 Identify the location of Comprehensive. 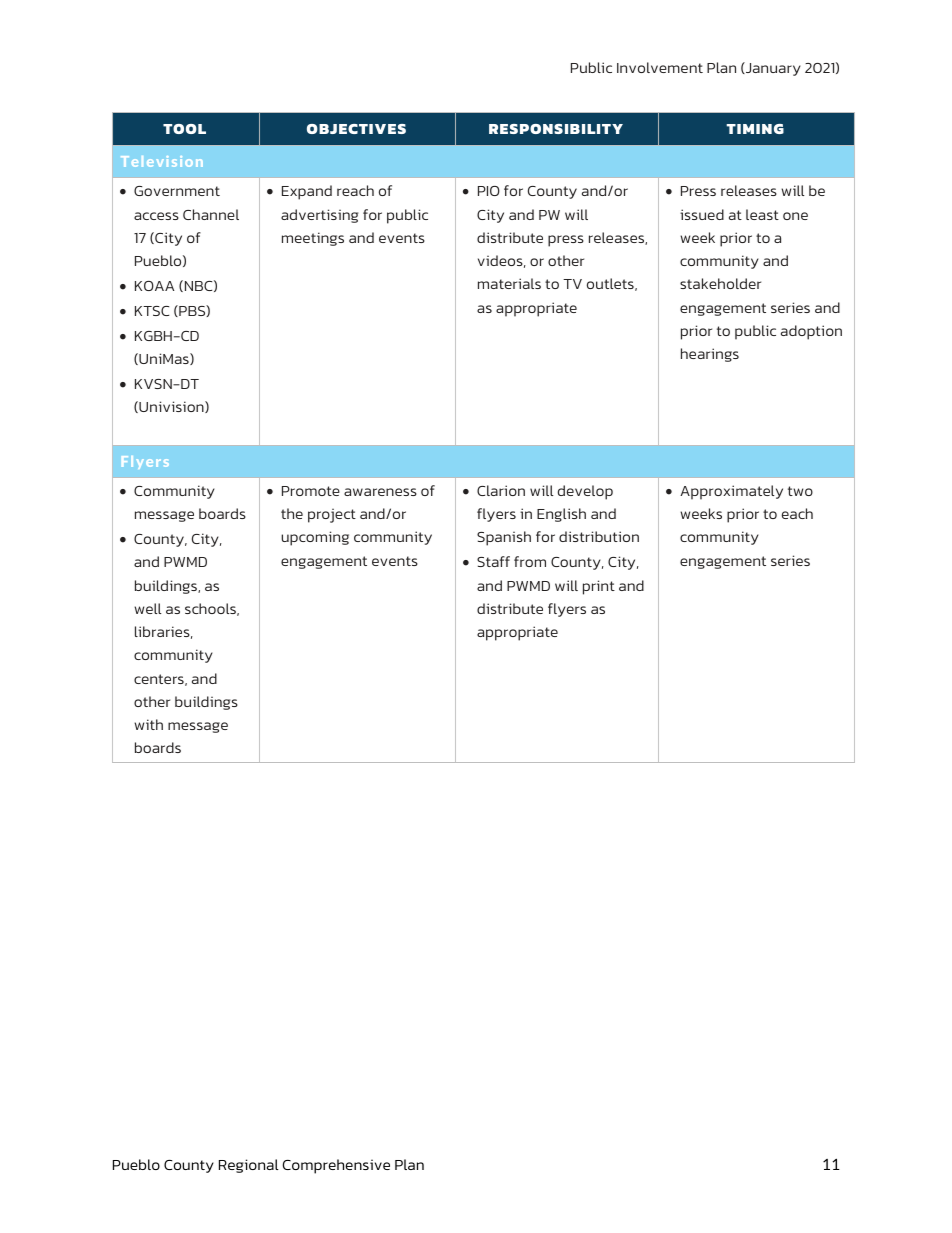
(336, 1166).
